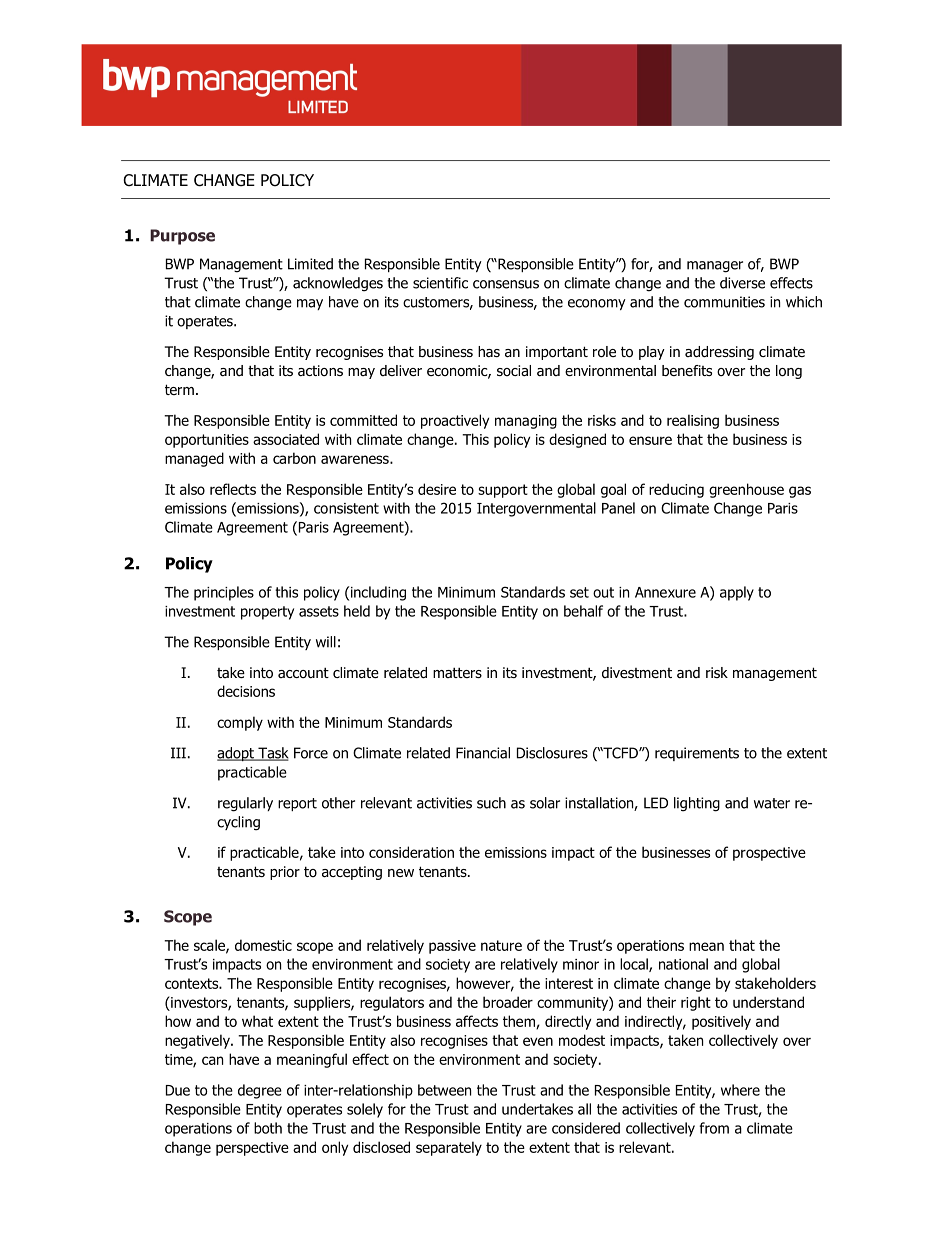 The height and width of the screenshot is (1233, 952). Describe the element at coordinates (457, 672) in the screenshot. I see `matters` at that location.
